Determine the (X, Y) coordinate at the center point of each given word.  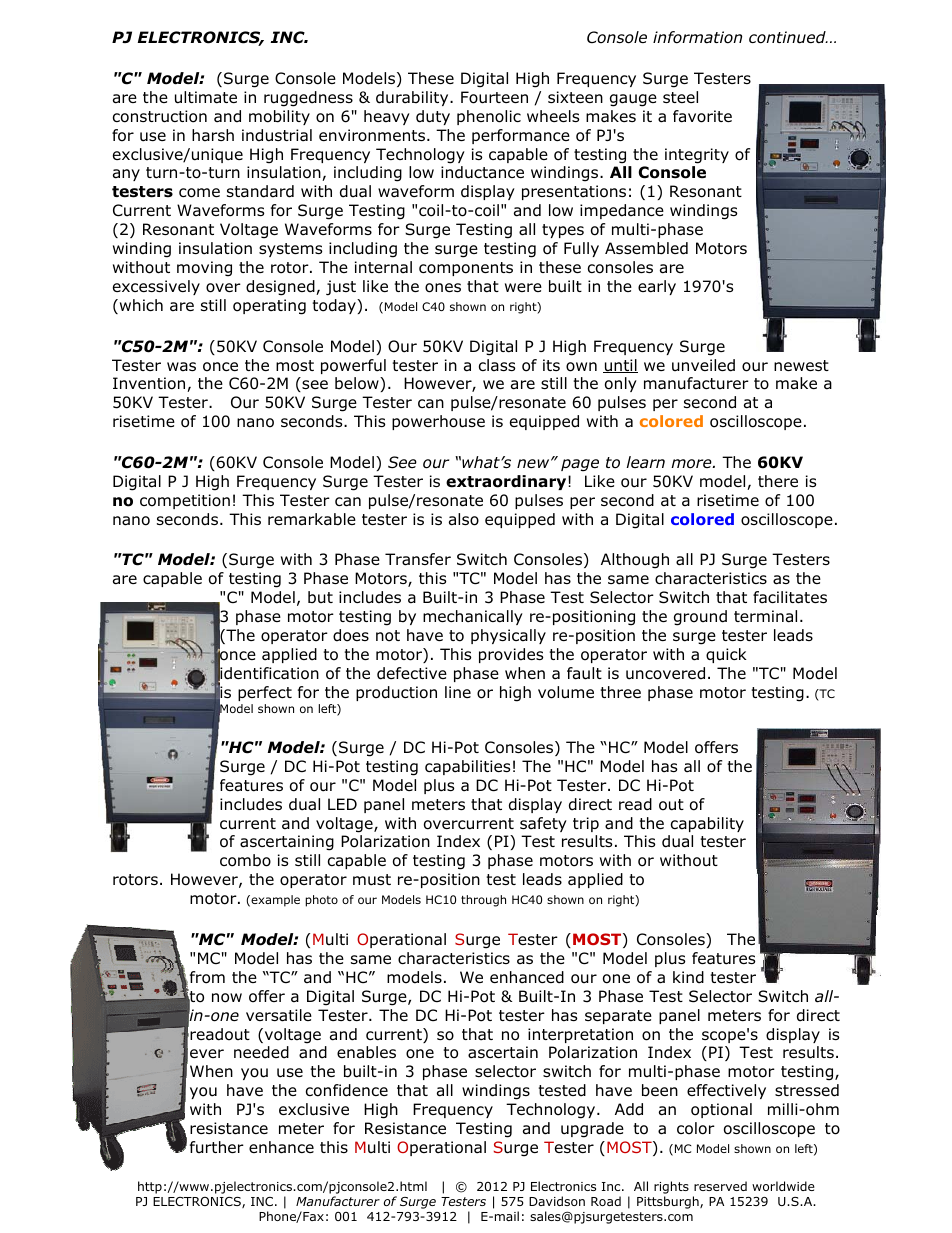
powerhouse (438, 422)
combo (245, 860)
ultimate (206, 97)
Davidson (557, 1201)
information (697, 37)
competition (185, 501)
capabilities (467, 767)
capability (707, 824)
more (692, 464)
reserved (720, 1186)
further (217, 1147)
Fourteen (494, 97)
